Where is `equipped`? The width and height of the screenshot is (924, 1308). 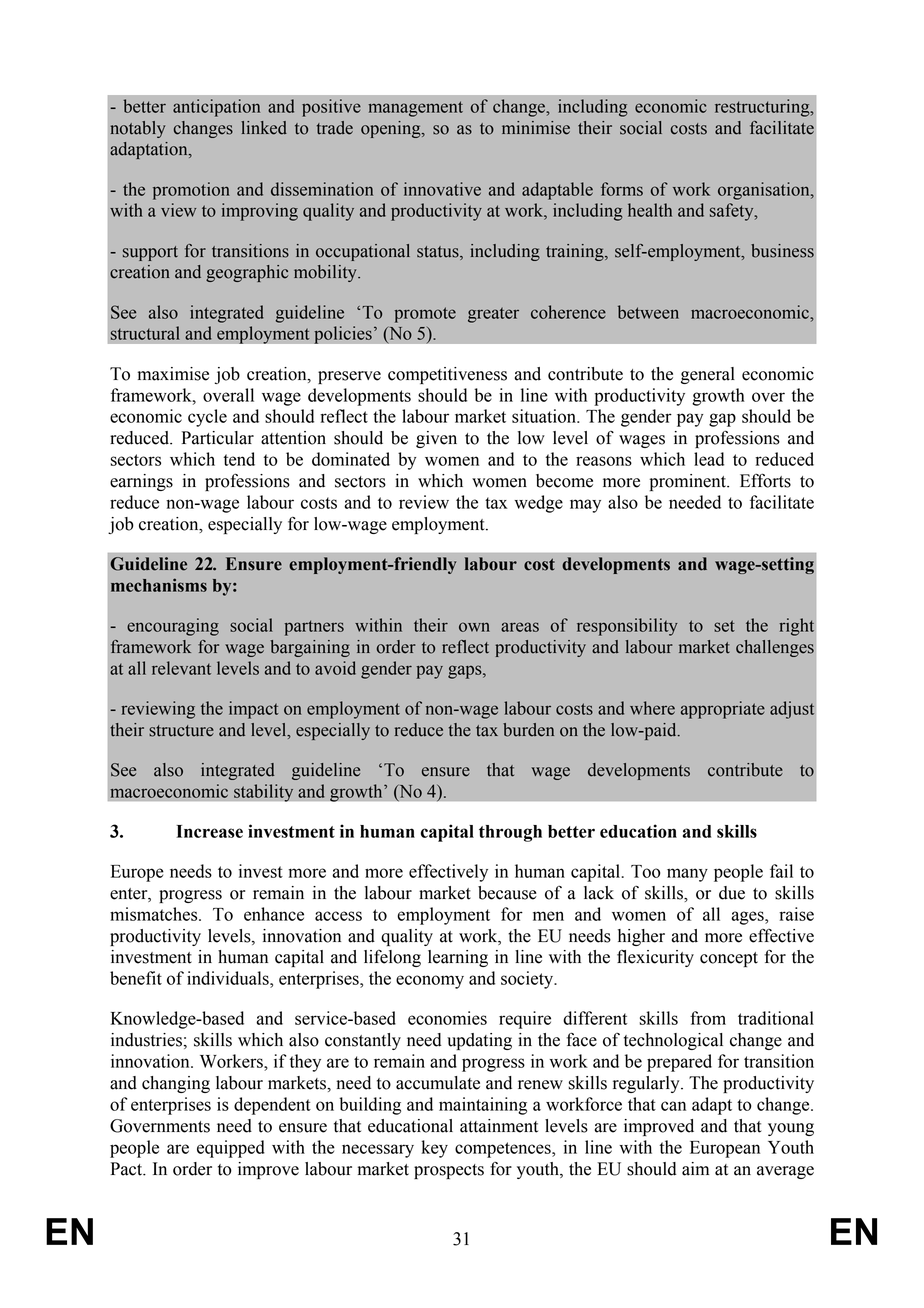
equipped is located at coordinates (231, 1149).
